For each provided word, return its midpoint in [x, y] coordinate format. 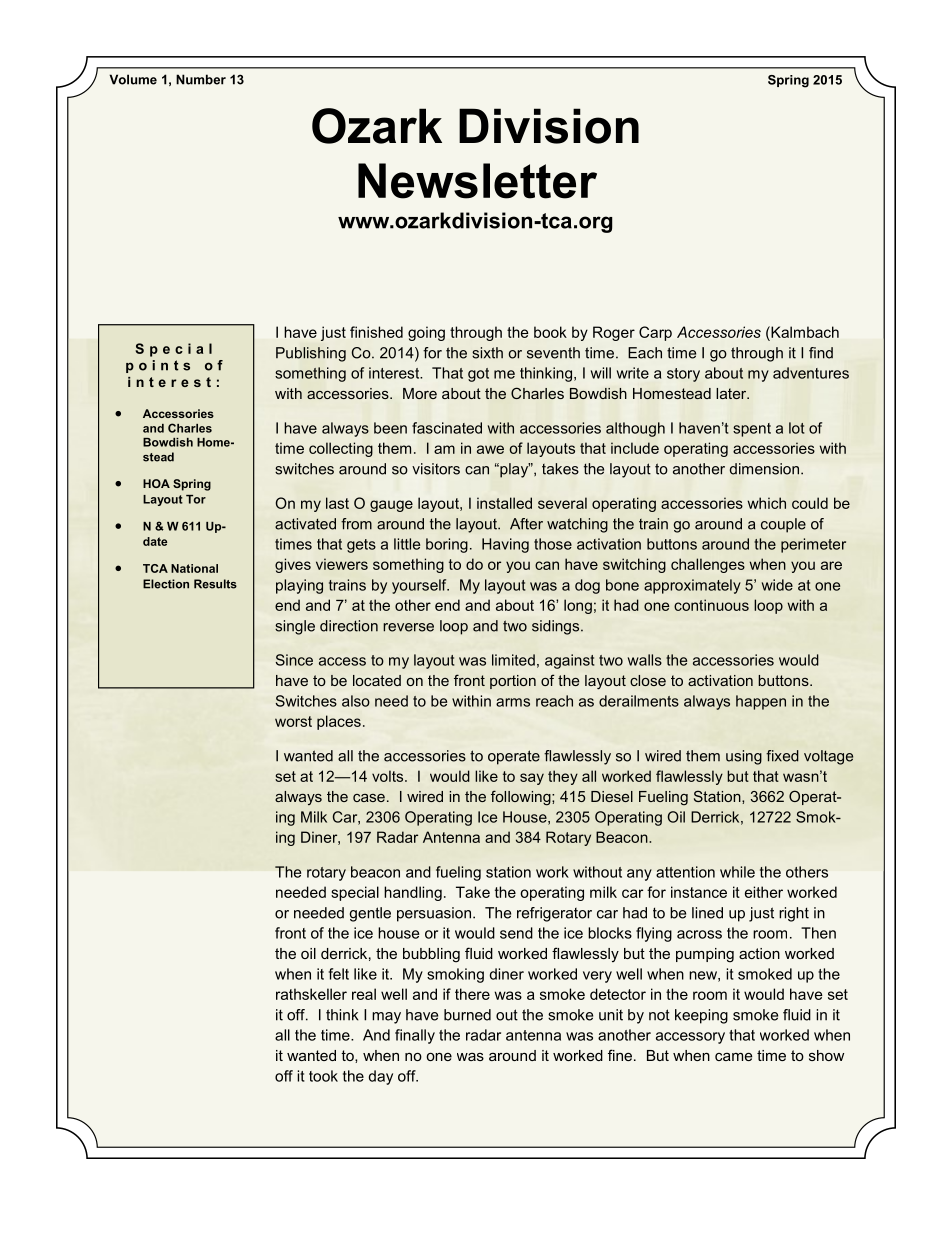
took [323, 1076]
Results [215, 584]
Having [505, 545]
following [522, 798]
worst [293, 721]
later [732, 393]
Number [201, 79]
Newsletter [477, 181]
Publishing [311, 354]
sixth [487, 353]
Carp [655, 333]
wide [777, 585]
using [744, 757]
